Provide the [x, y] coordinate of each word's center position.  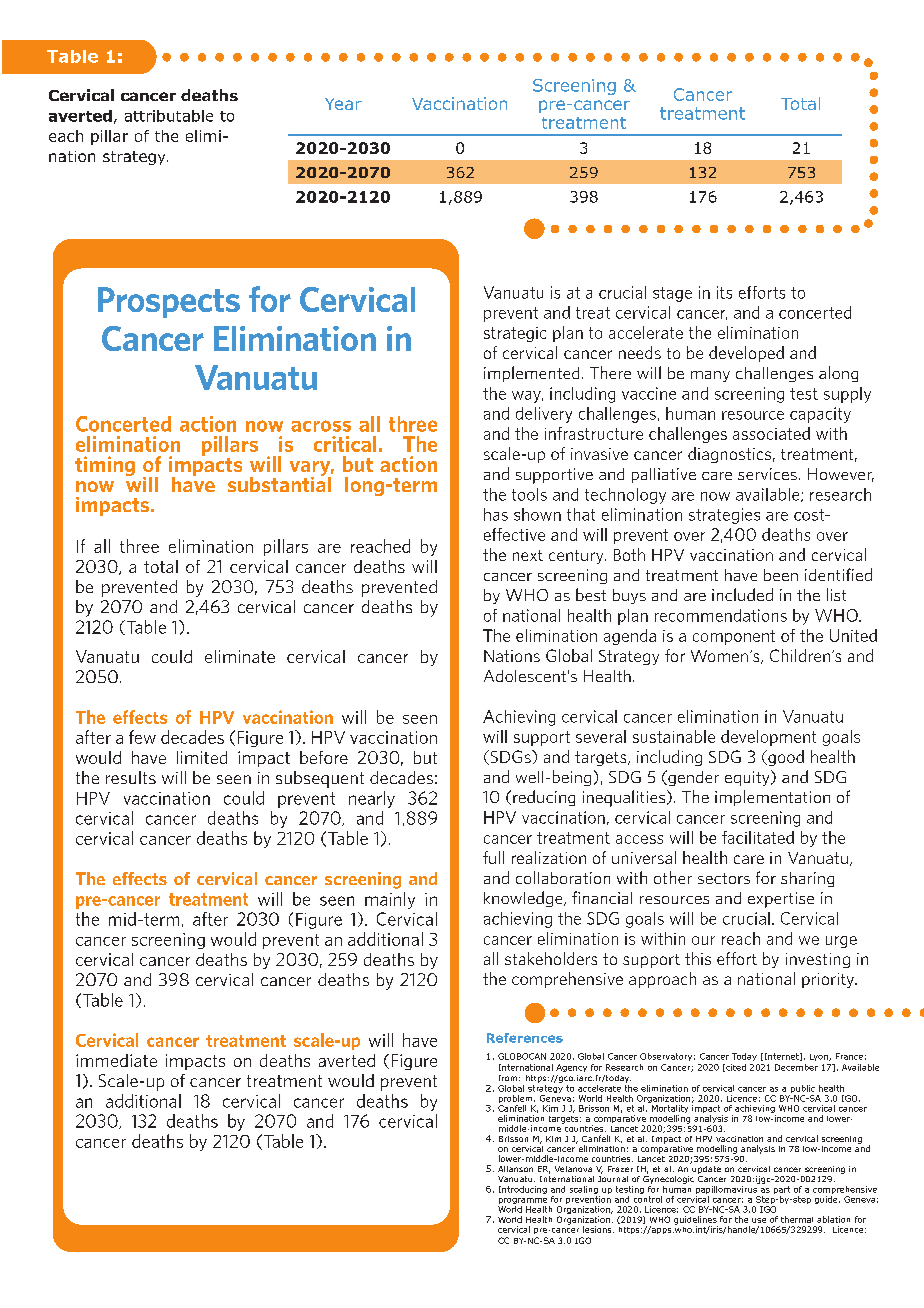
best [591, 594]
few [142, 737]
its [724, 292]
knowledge [524, 899]
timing [105, 466]
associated [771, 433]
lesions [598, 1229]
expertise [781, 900]
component [734, 637]
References [525, 1038]
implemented [531, 374]
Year [343, 104]
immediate [116, 1060]
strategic [515, 334]
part [782, 1191]
